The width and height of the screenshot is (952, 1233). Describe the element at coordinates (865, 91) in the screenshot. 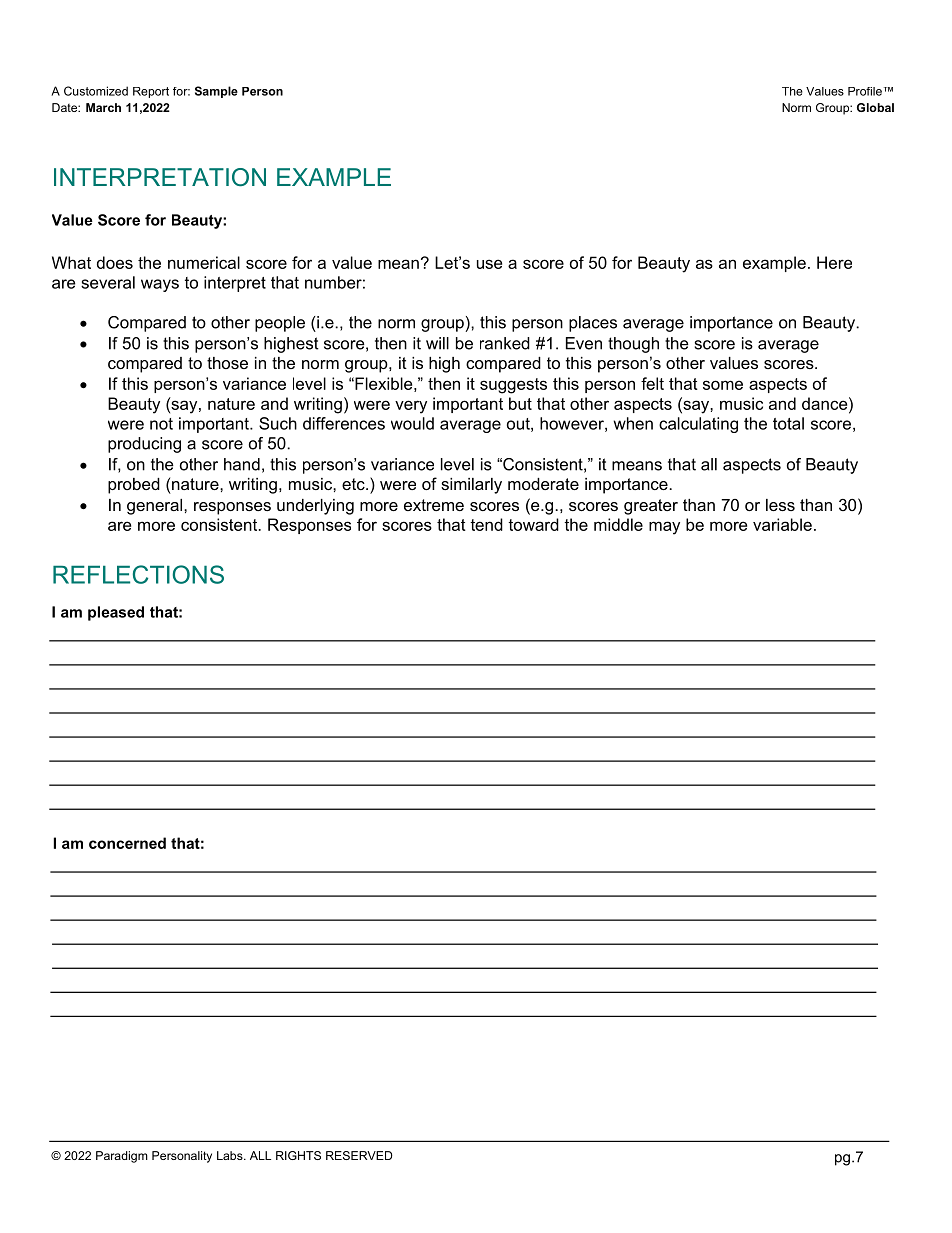

I see `Profile` at that location.
